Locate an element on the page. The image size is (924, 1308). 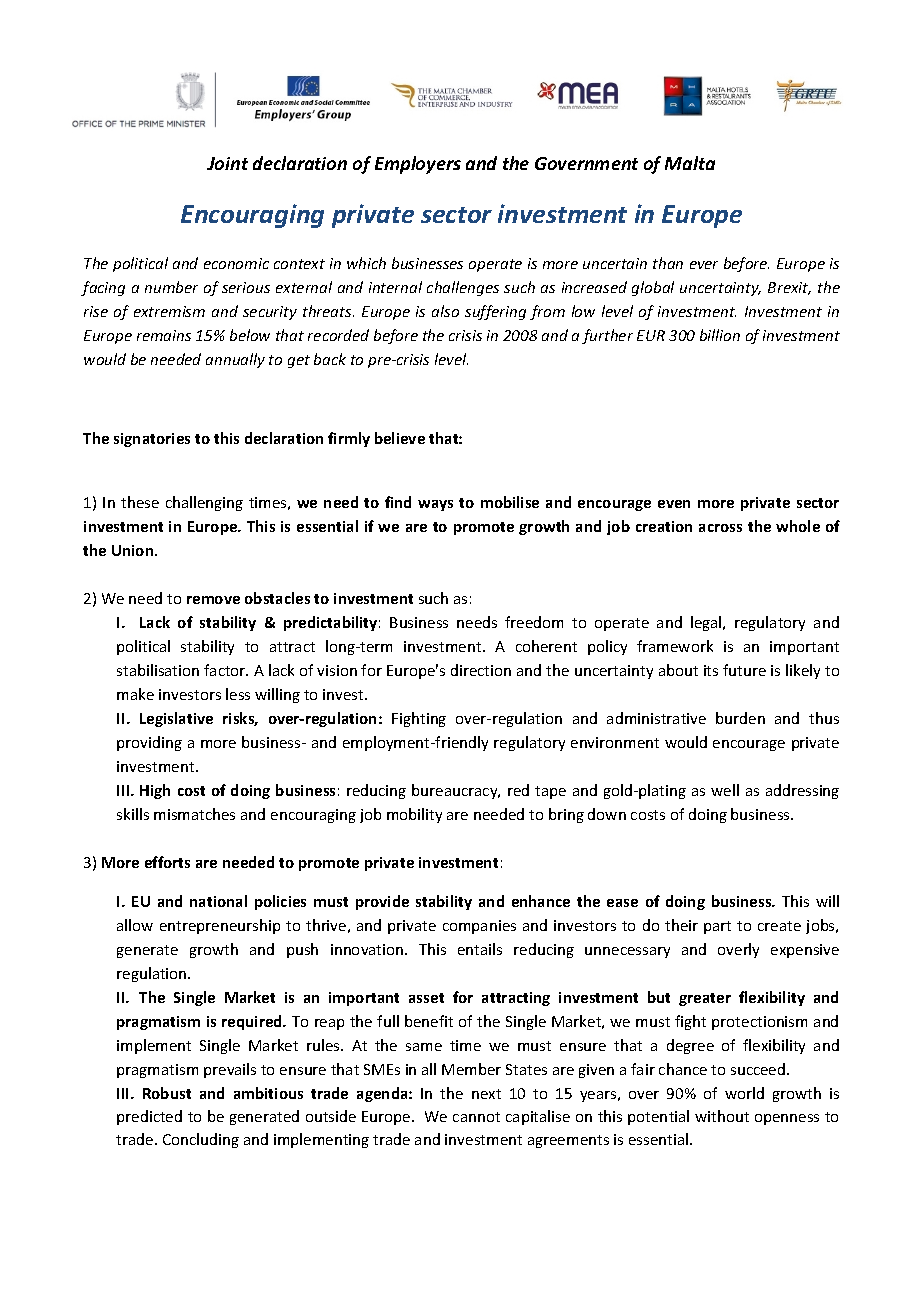
also is located at coordinates (445, 311).
